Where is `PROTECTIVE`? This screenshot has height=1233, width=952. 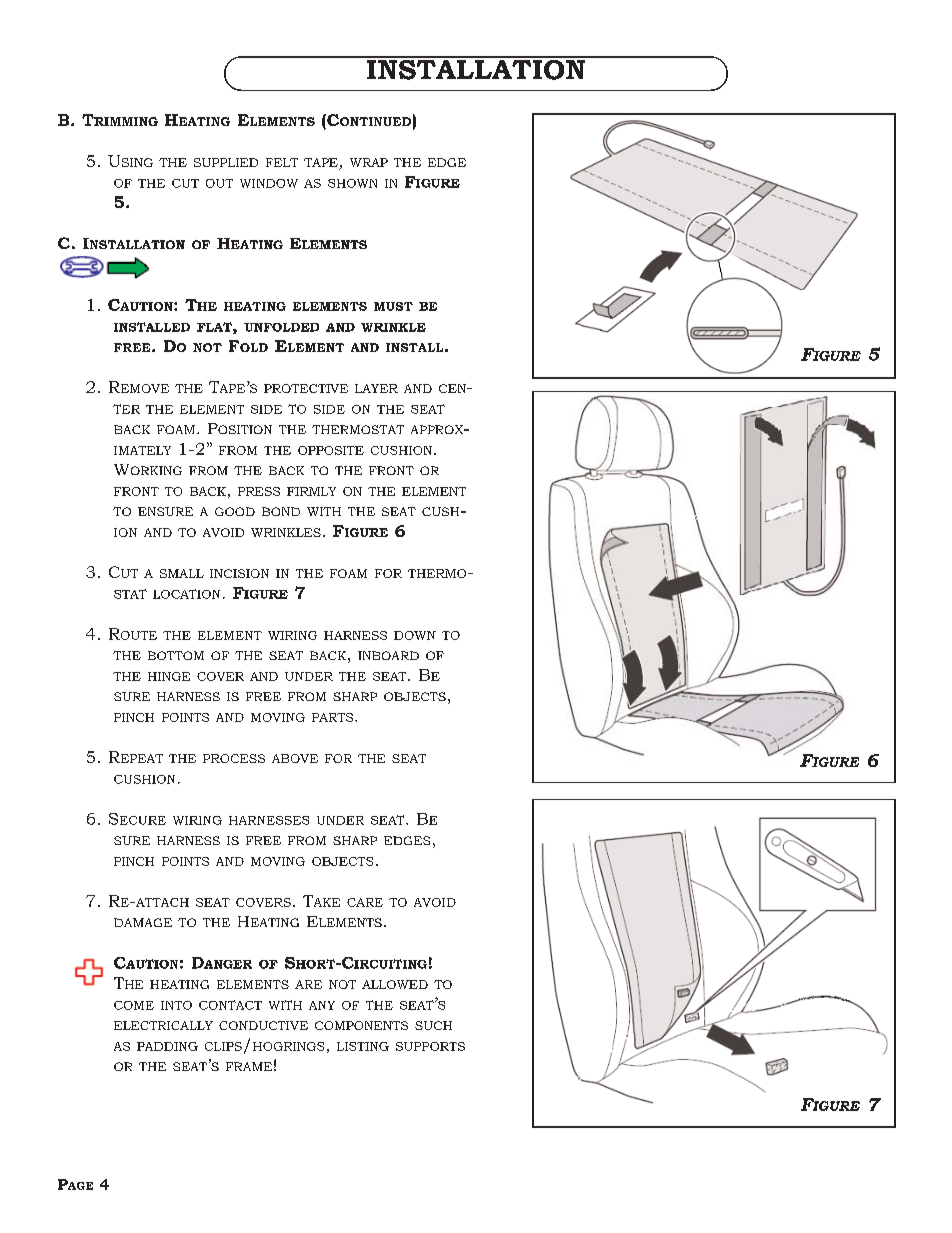 PROTECTIVE is located at coordinates (306, 388).
